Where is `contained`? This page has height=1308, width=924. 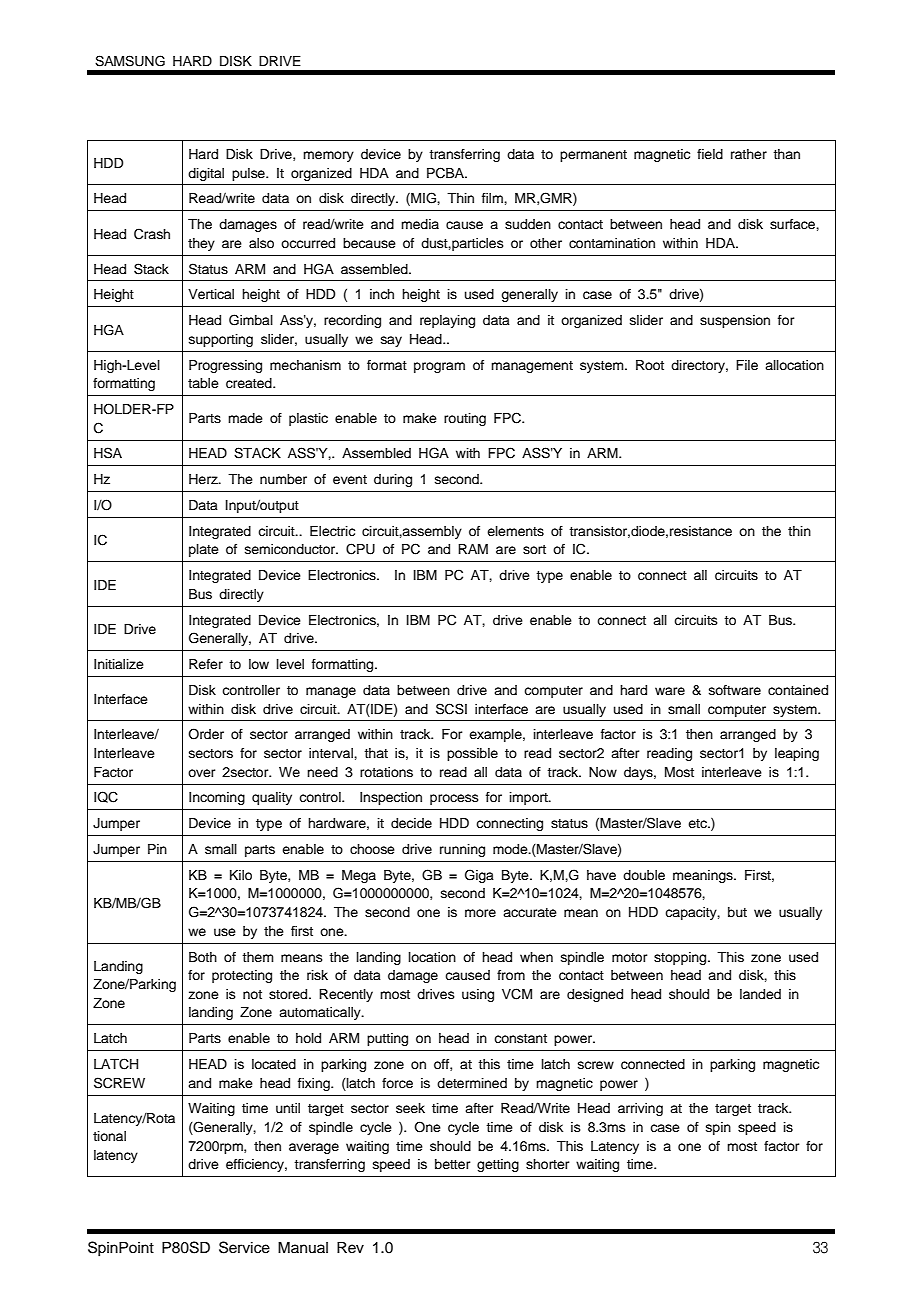
contained is located at coordinates (798, 690).
